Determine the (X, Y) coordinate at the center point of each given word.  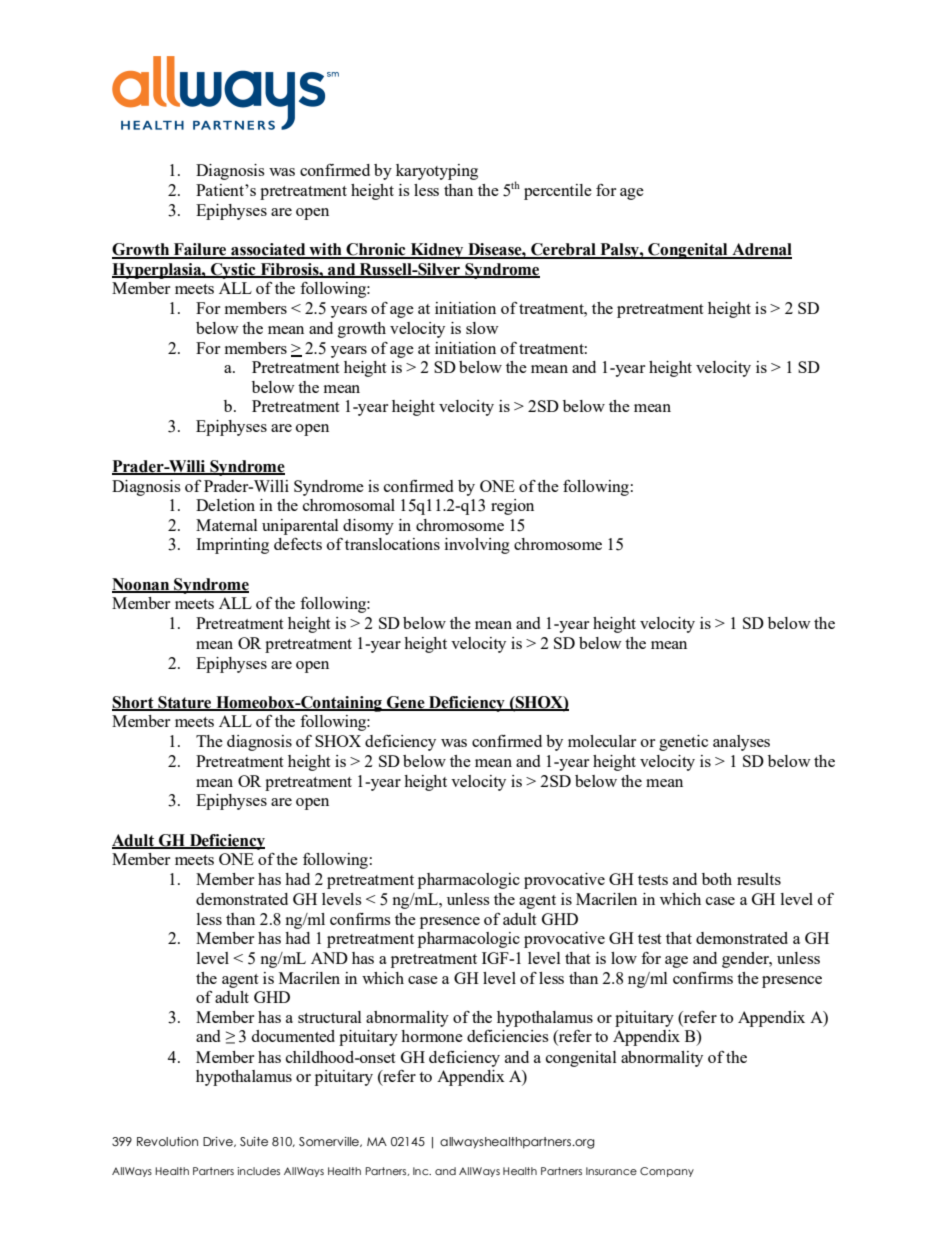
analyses (741, 743)
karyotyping (437, 172)
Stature (185, 703)
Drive (219, 1142)
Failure (200, 250)
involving (477, 546)
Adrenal (761, 250)
